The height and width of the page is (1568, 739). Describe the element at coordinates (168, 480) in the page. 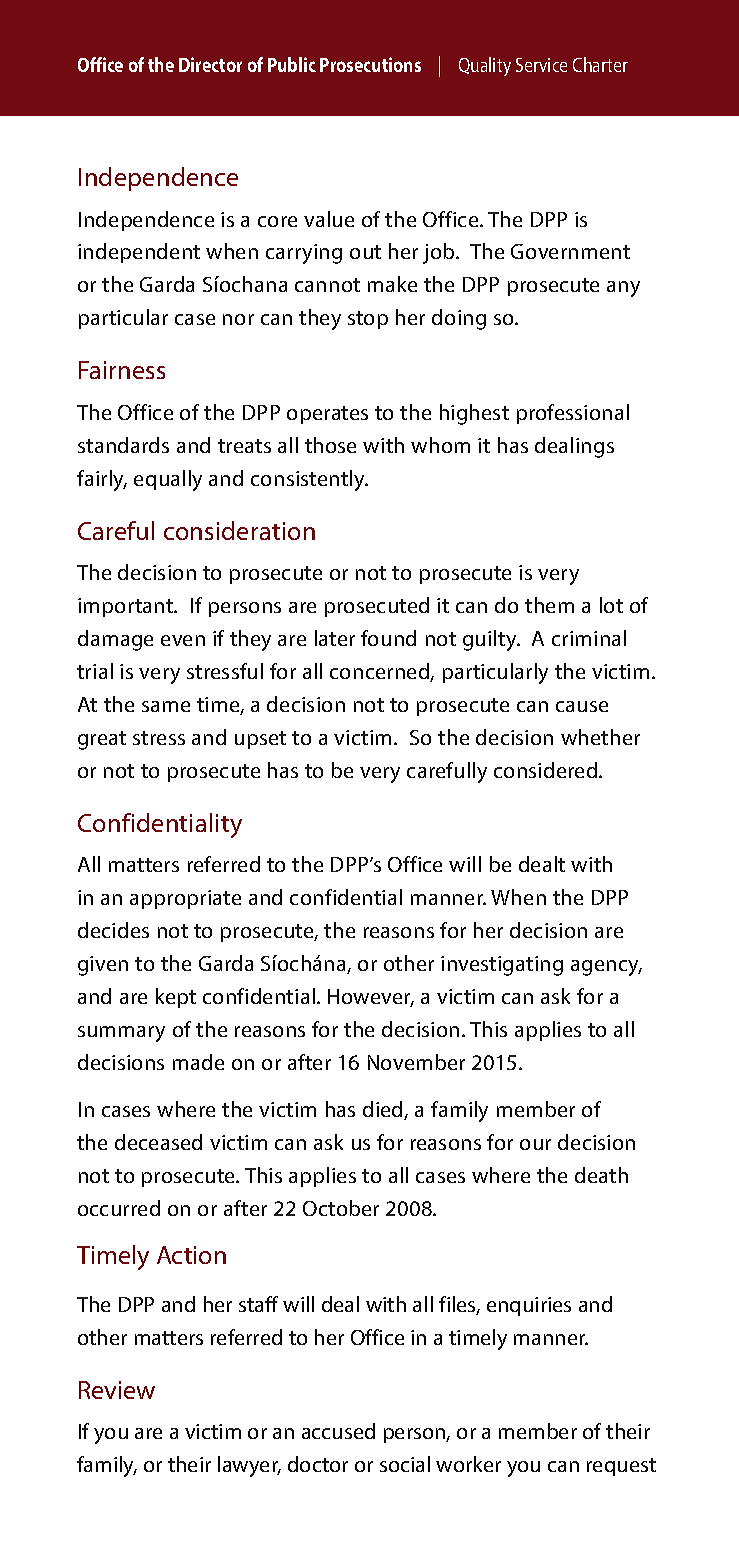

I see `equally` at that location.
